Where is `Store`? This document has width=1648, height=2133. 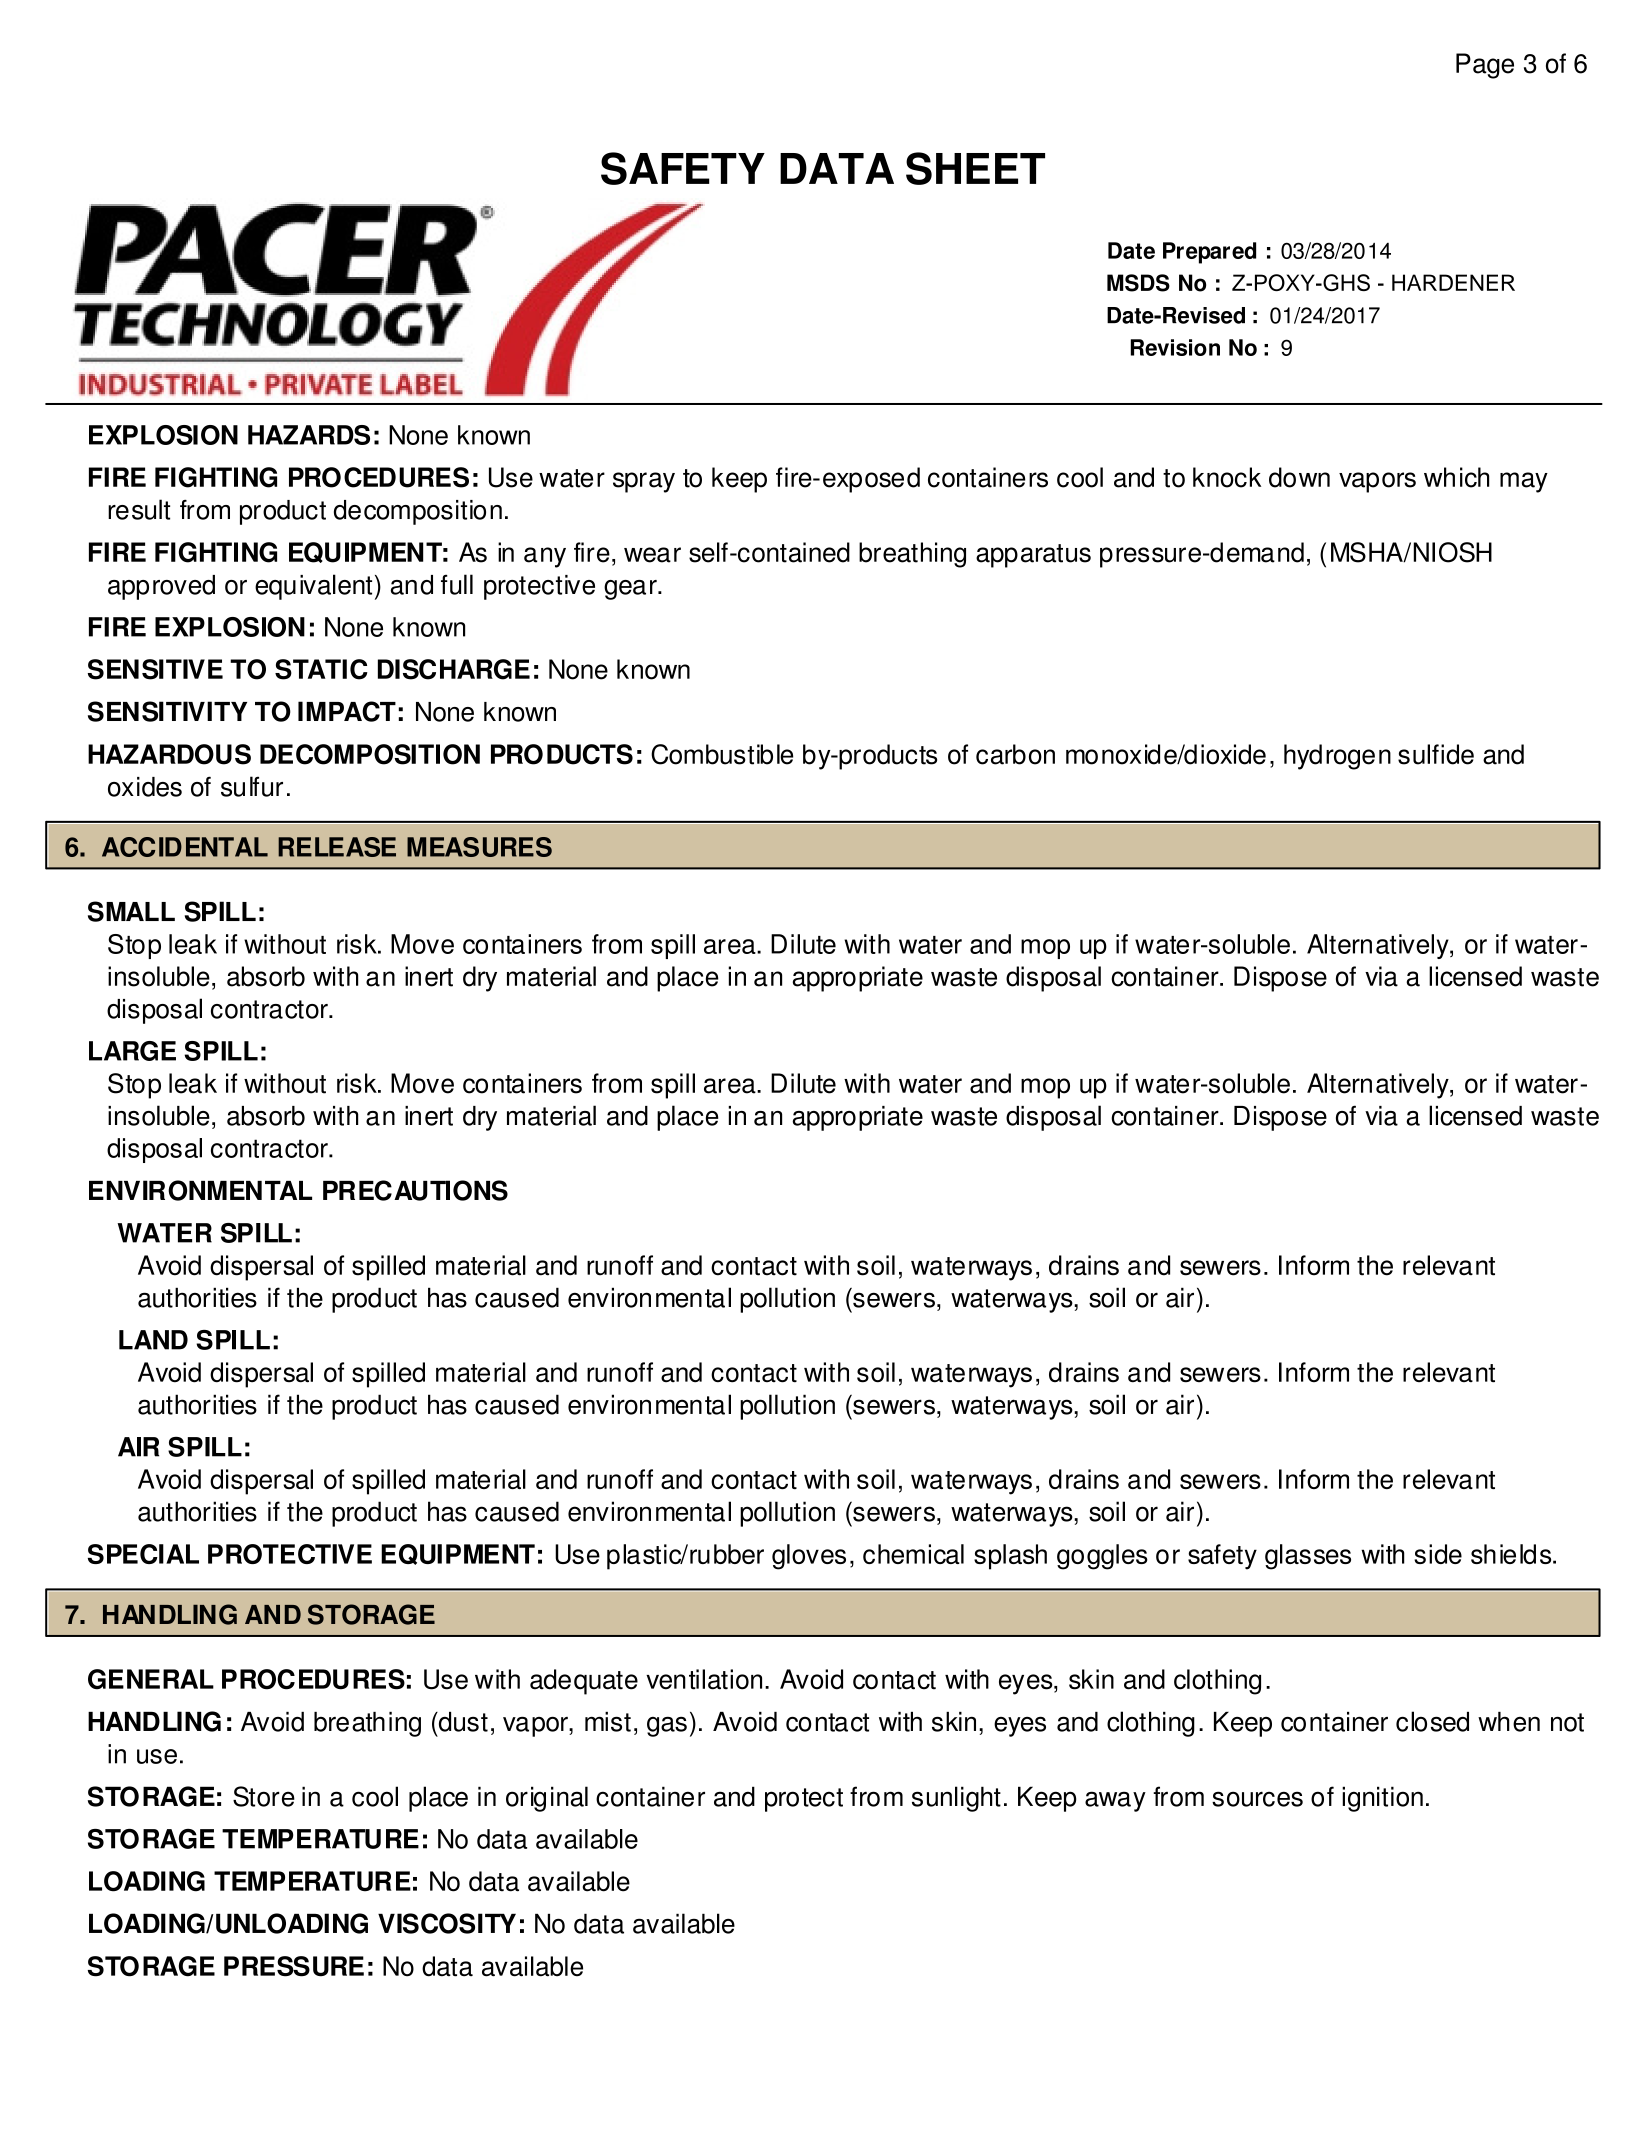 Store is located at coordinates (264, 1796).
